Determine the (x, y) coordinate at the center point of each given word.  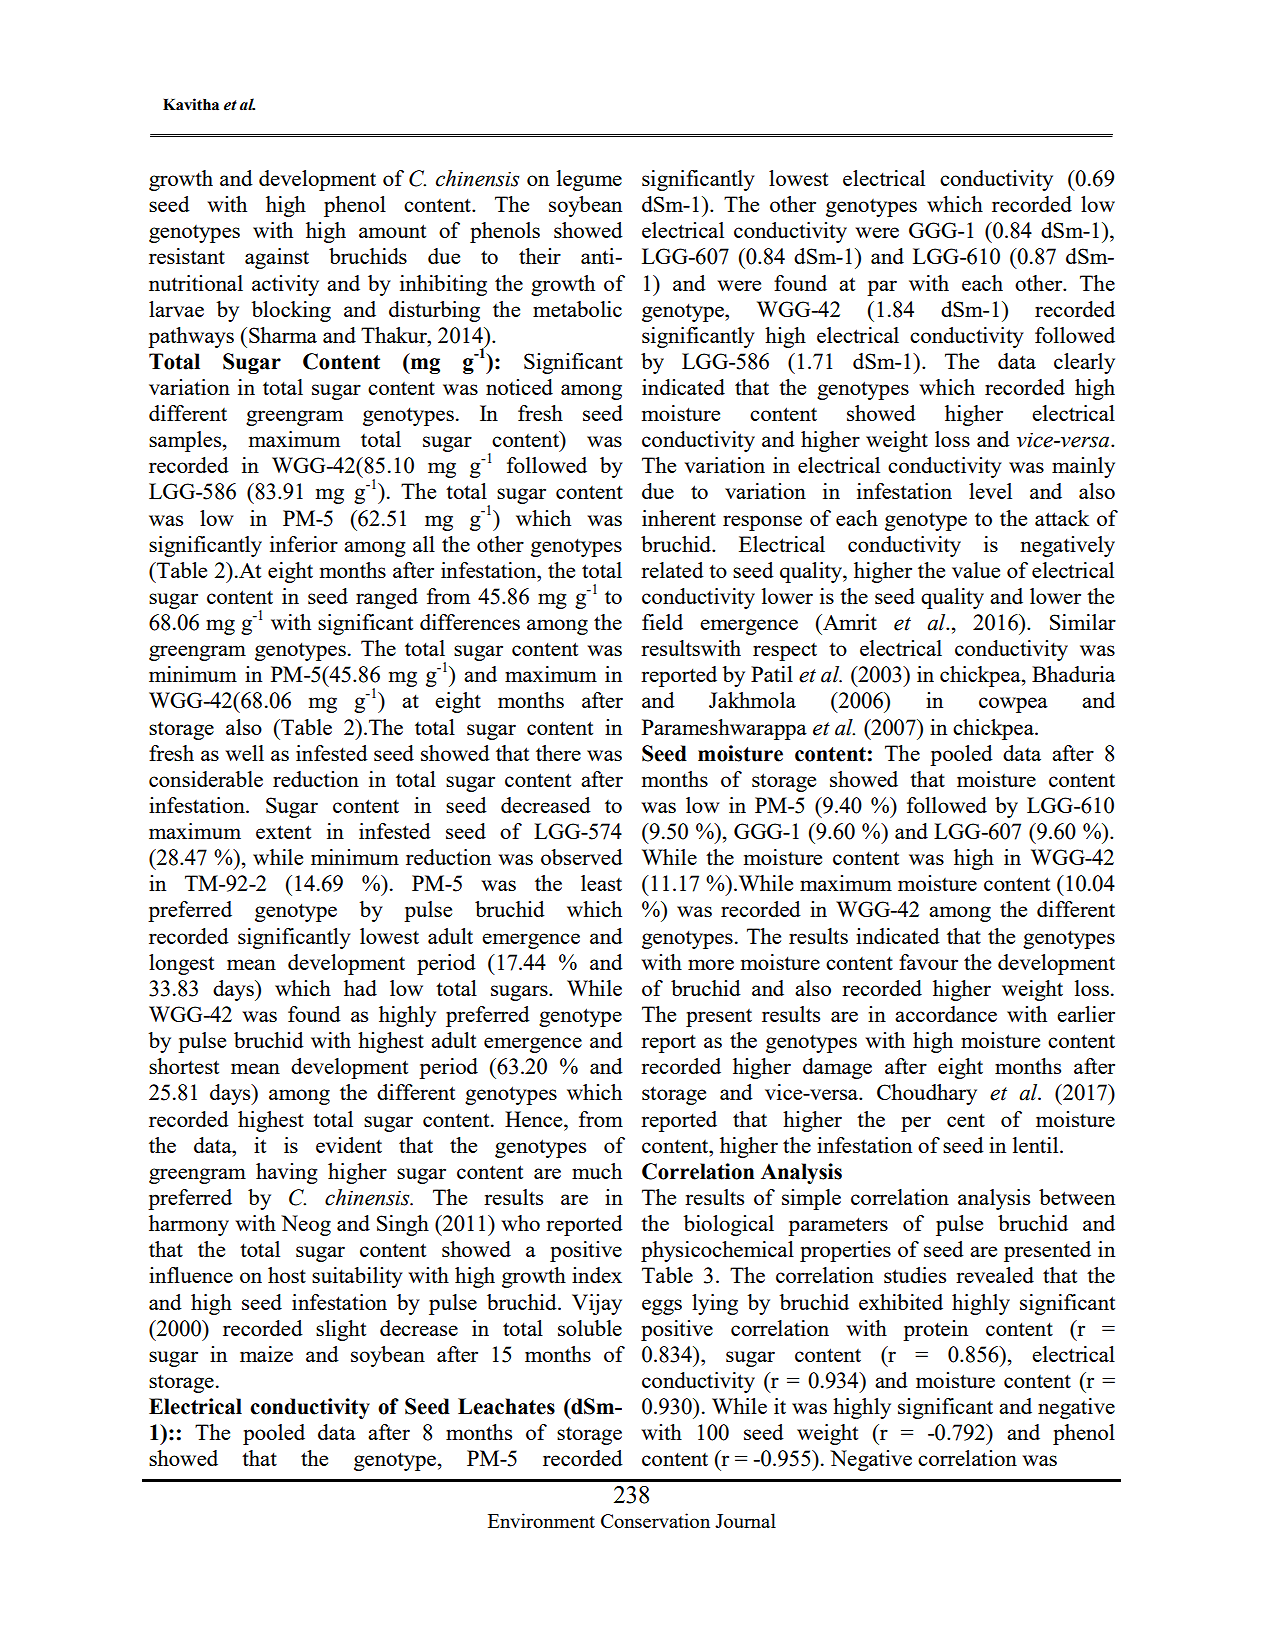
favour (928, 962)
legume (589, 180)
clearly (1084, 363)
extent (283, 832)
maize (266, 1354)
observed (582, 857)
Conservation (655, 1520)
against (277, 258)
